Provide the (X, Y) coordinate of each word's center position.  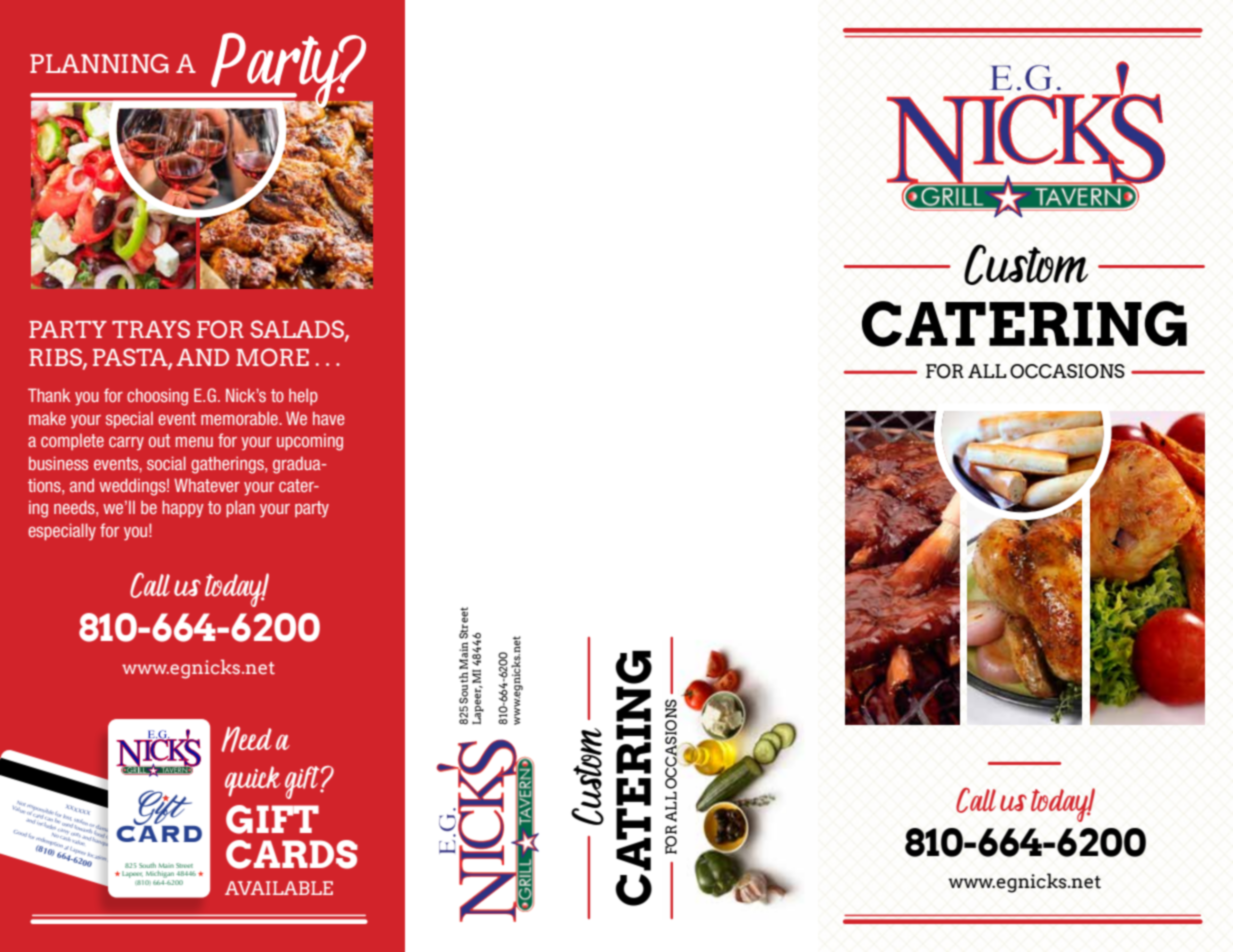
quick (253, 781)
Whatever (207, 485)
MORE (272, 357)
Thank (49, 395)
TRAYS (151, 329)
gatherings (228, 465)
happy (183, 508)
